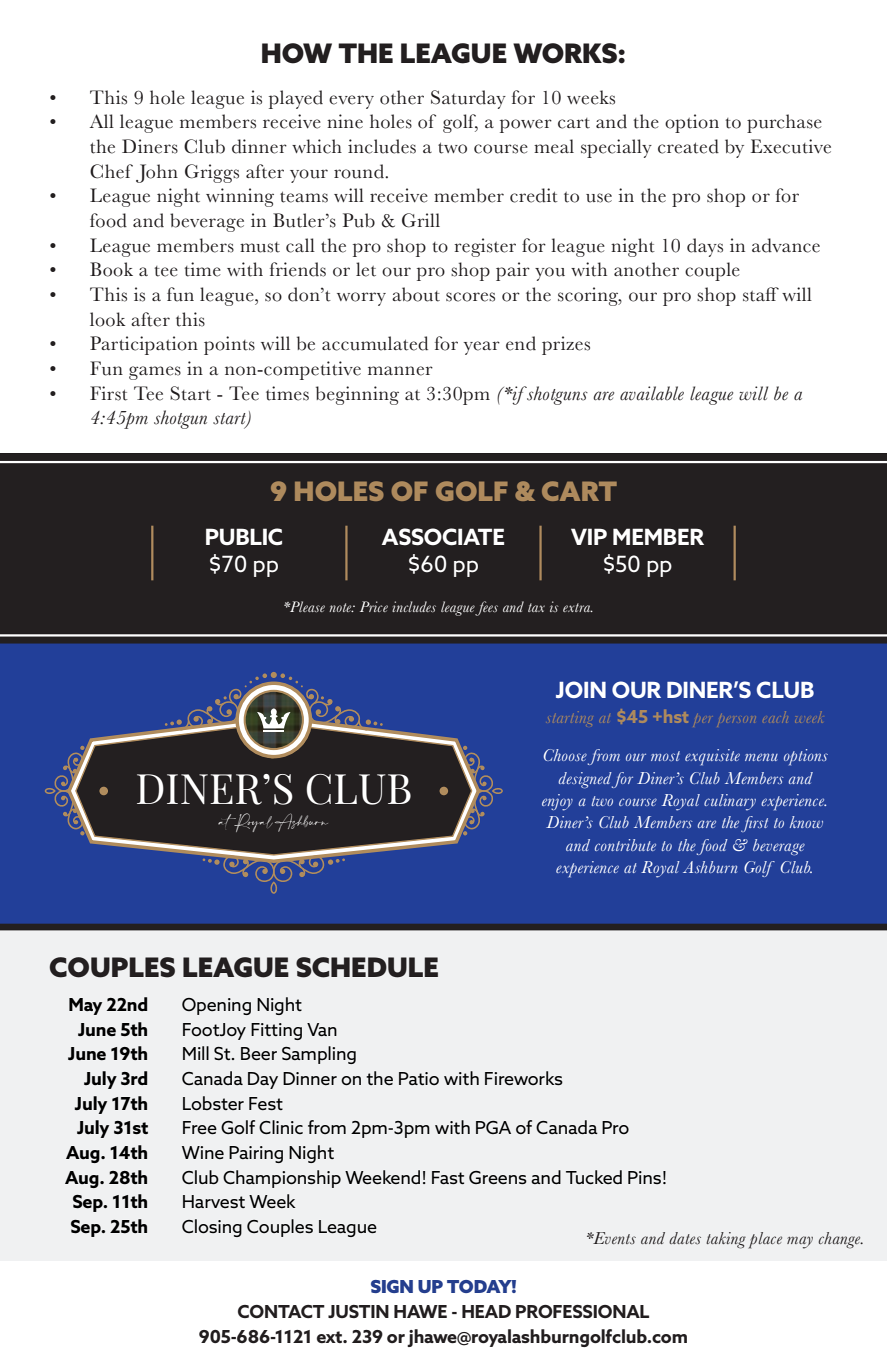 The width and height of the screenshot is (887, 1372). I want to click on HEAD, so click(486, 1311).
